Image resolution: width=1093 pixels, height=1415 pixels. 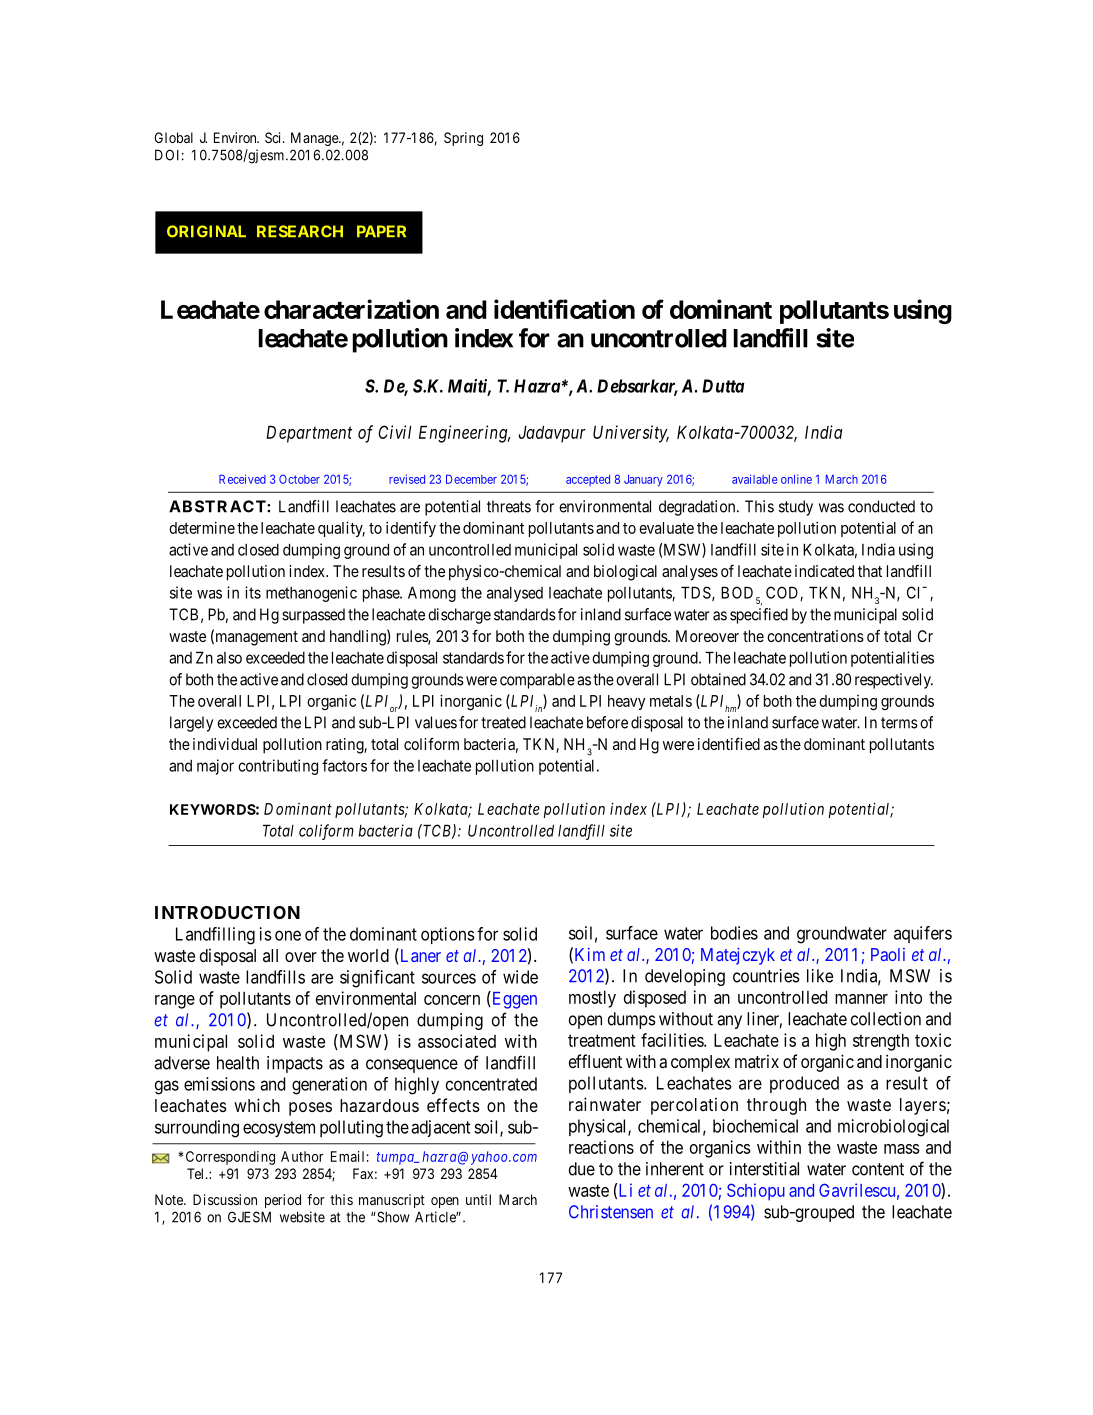 I want to click on RESEARCH, so click(x=300, y=231).
